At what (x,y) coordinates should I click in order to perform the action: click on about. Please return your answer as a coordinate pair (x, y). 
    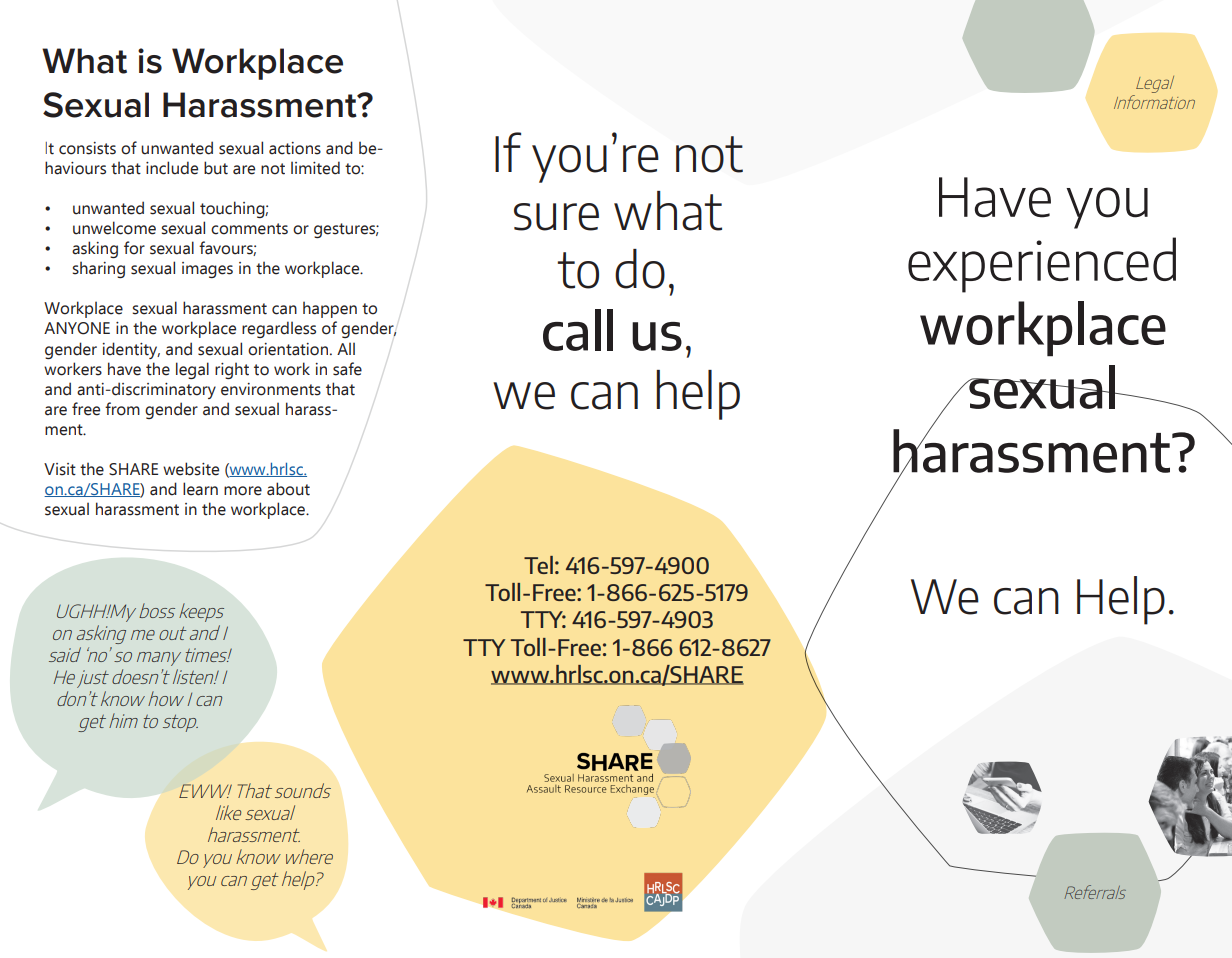
    Looking at the image, I should click on (288, 489).
